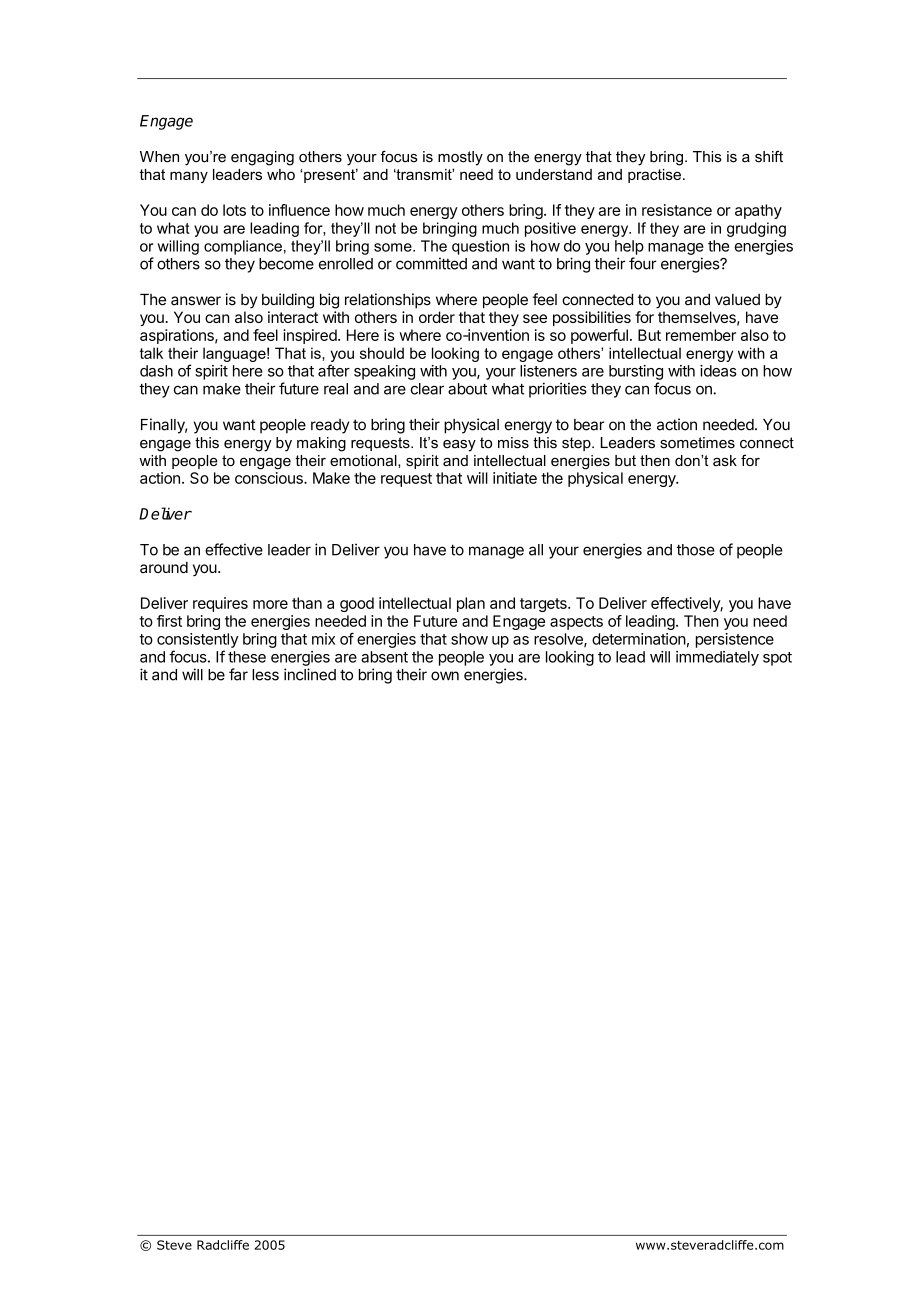  I want to click on many, so click(189, 177).
